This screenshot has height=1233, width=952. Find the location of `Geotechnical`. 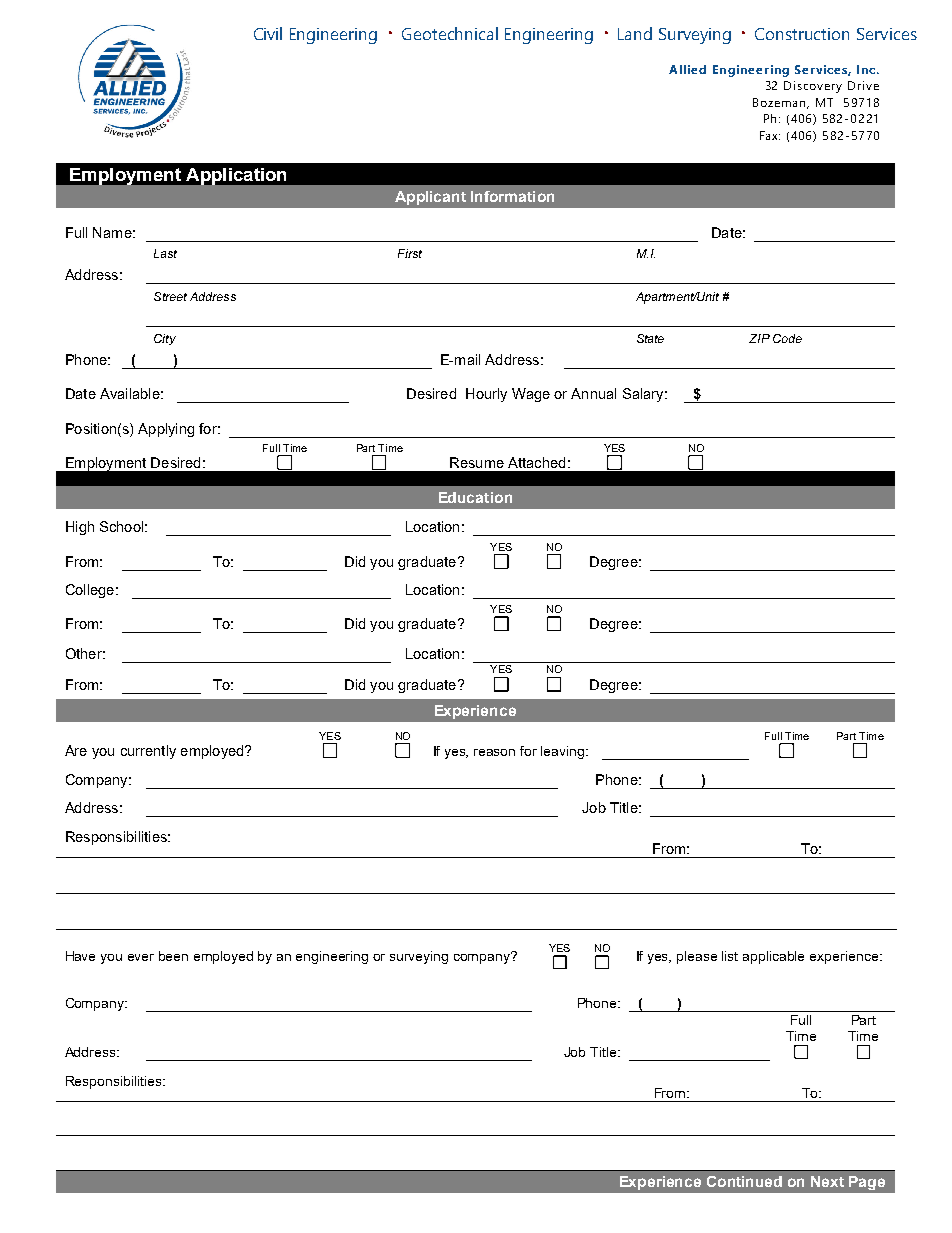

Geotechnical is located at coordinates (450, 33).
